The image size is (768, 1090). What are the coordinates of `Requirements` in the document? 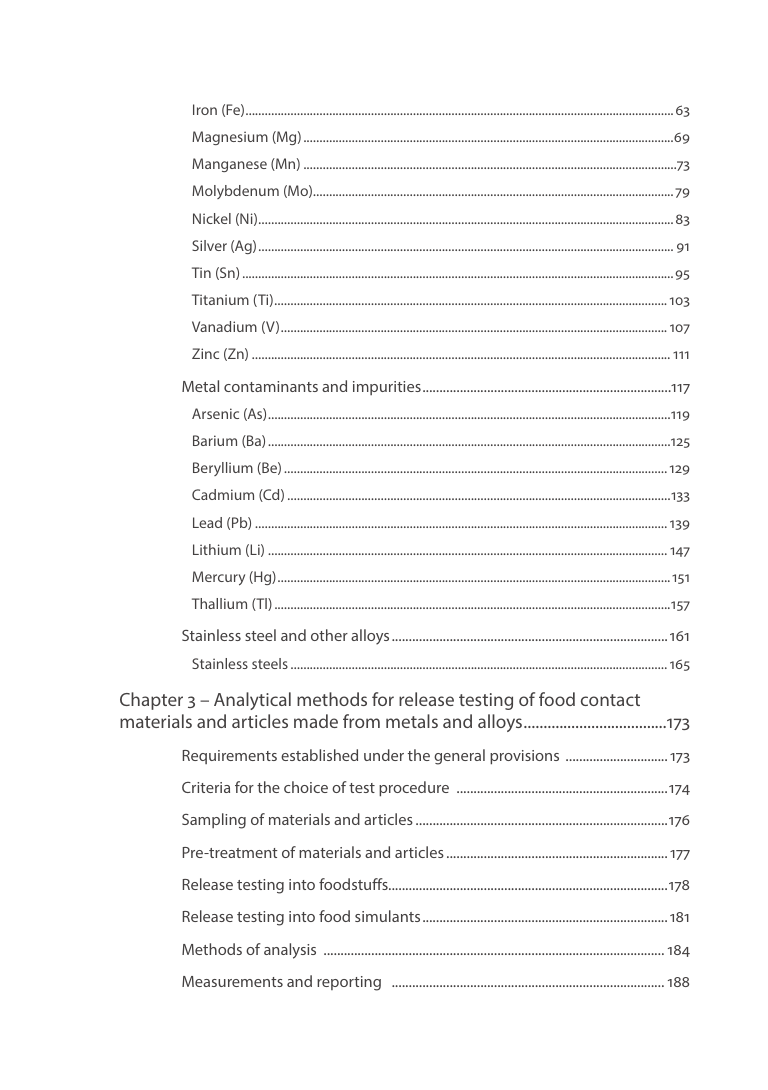 It's located at (230, 757).
